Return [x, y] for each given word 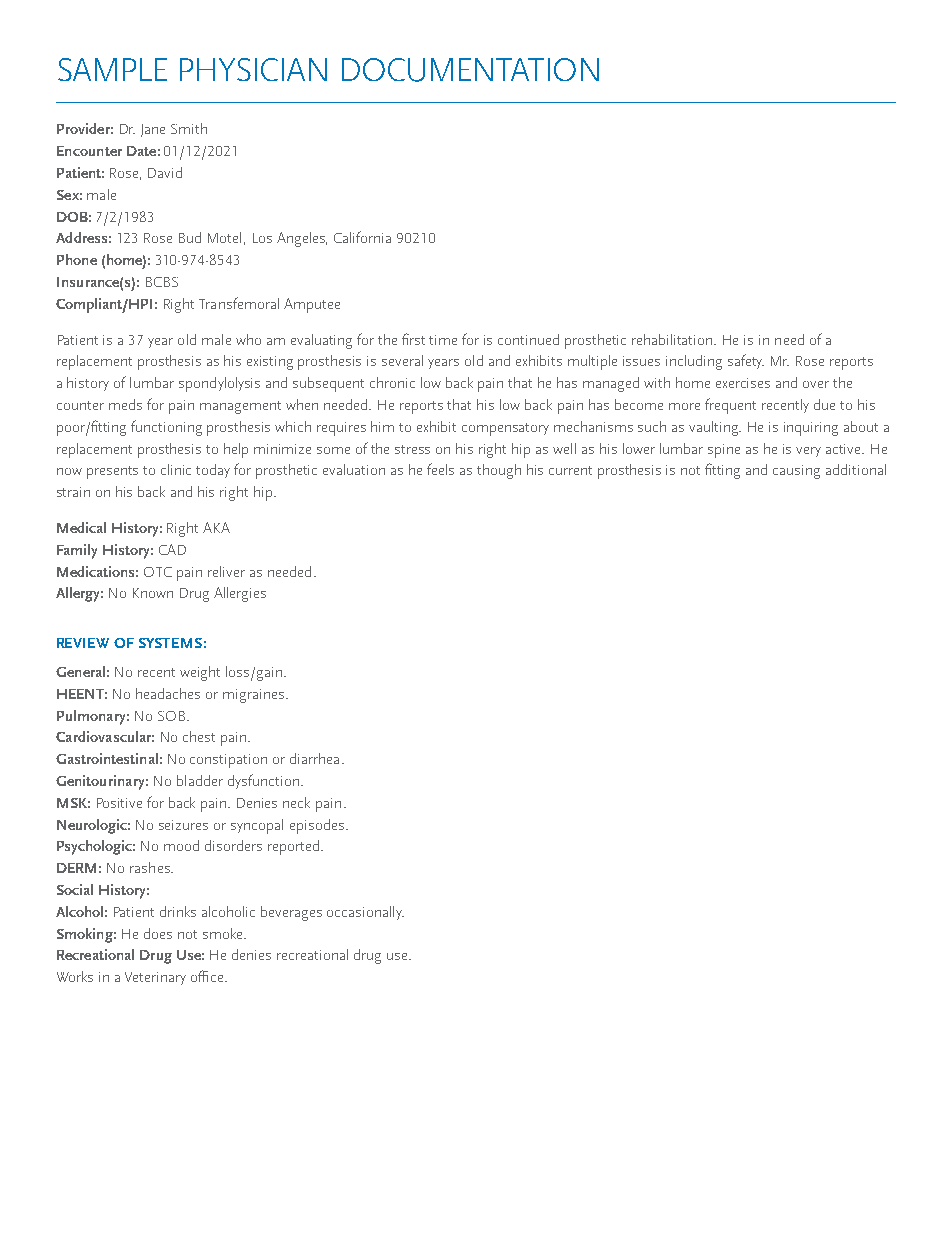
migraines [255, 696]
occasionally [365, 913]
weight [200, 673]
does [158, 933]
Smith [189, 128]
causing [796, 472]
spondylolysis [219, 384]
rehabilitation [673, 339]
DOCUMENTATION [470, 70]
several [402, 360]
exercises [743, 383]
